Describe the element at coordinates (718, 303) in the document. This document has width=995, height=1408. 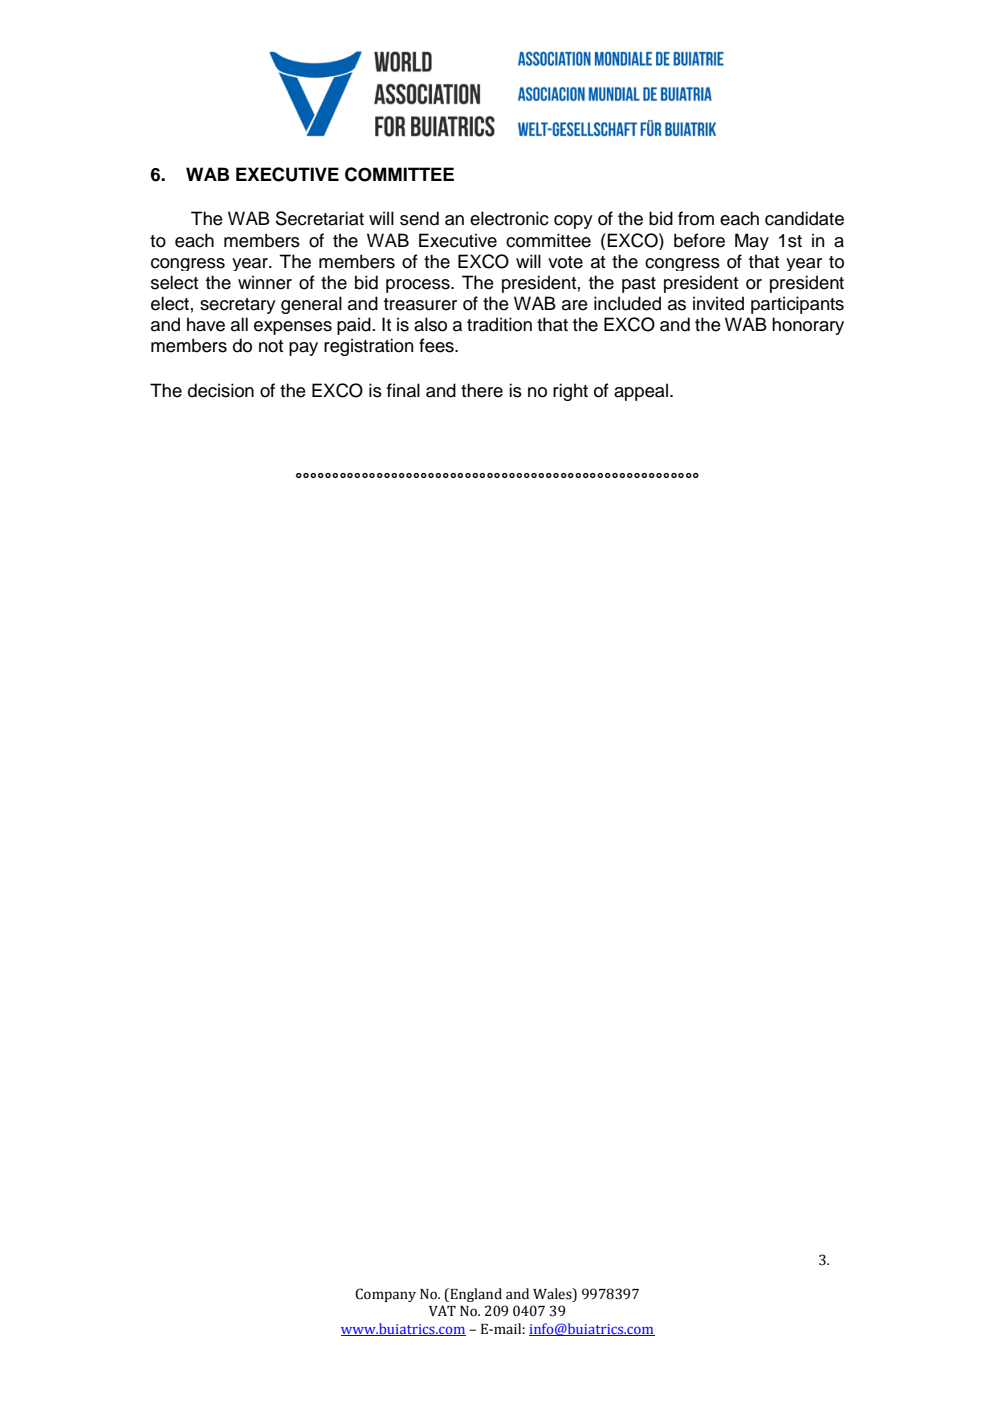
I see `invited` at that location.
